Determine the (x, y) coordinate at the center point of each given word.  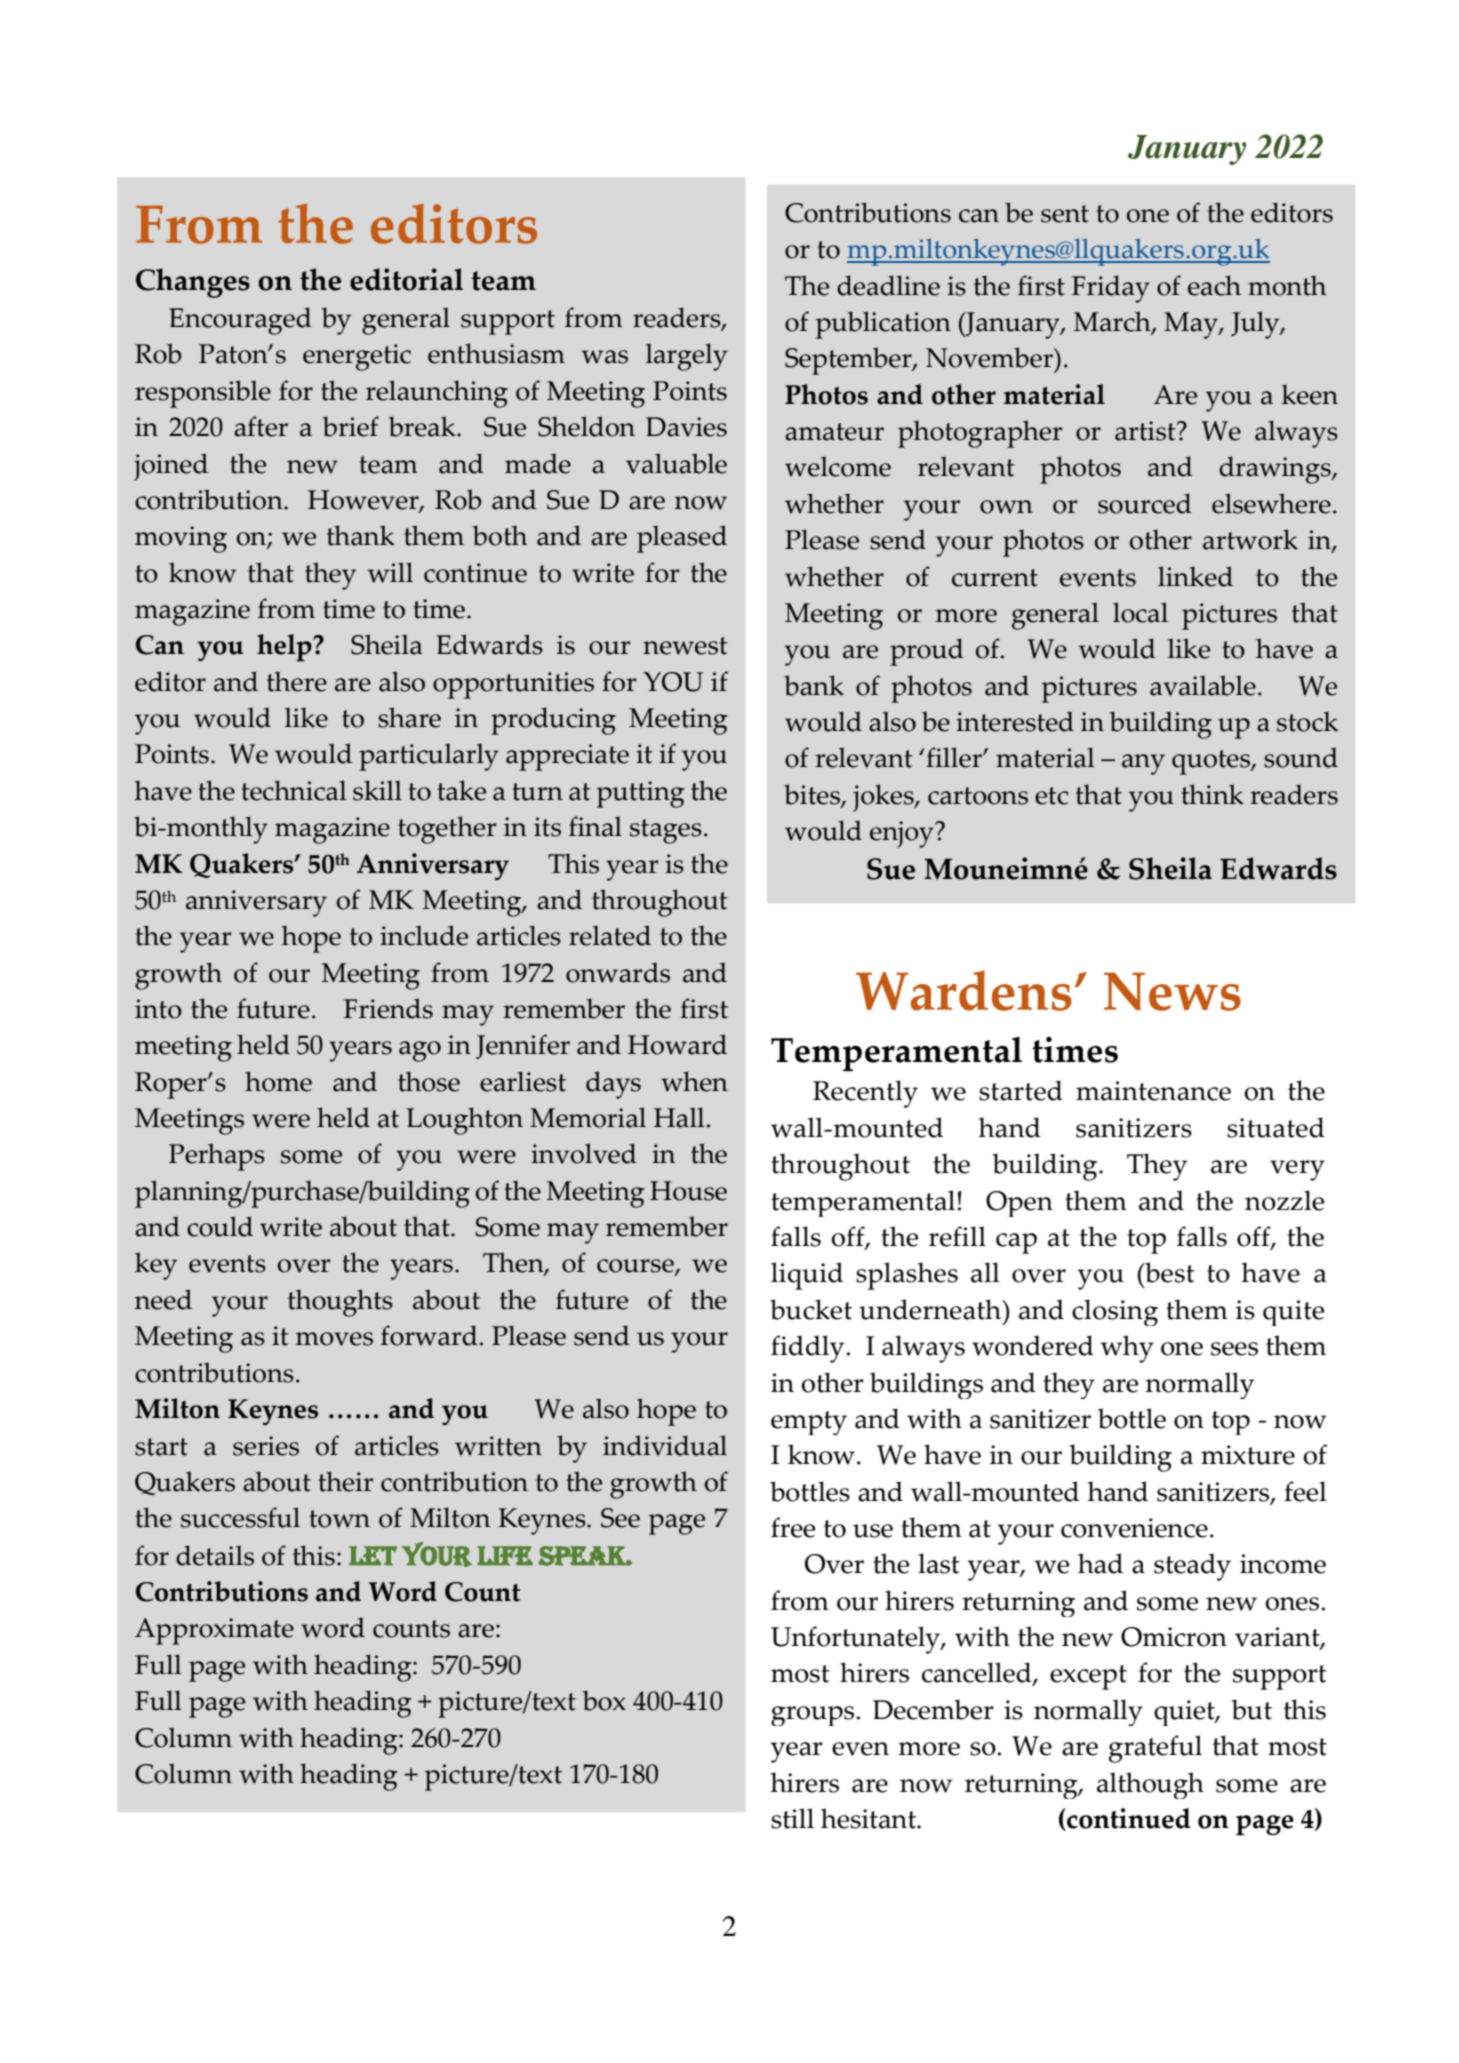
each (1214, 285)
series (266, 1446)
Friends (388, 1008)
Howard (677, 1044)
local (1140, 612)
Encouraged (240, 321)
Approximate (214, 1631)
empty (809, 1423)
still (792, 1818)
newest (685, 646)
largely (687, 357)
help (285, 647)
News (1172, 991)
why (1127, 1349)
